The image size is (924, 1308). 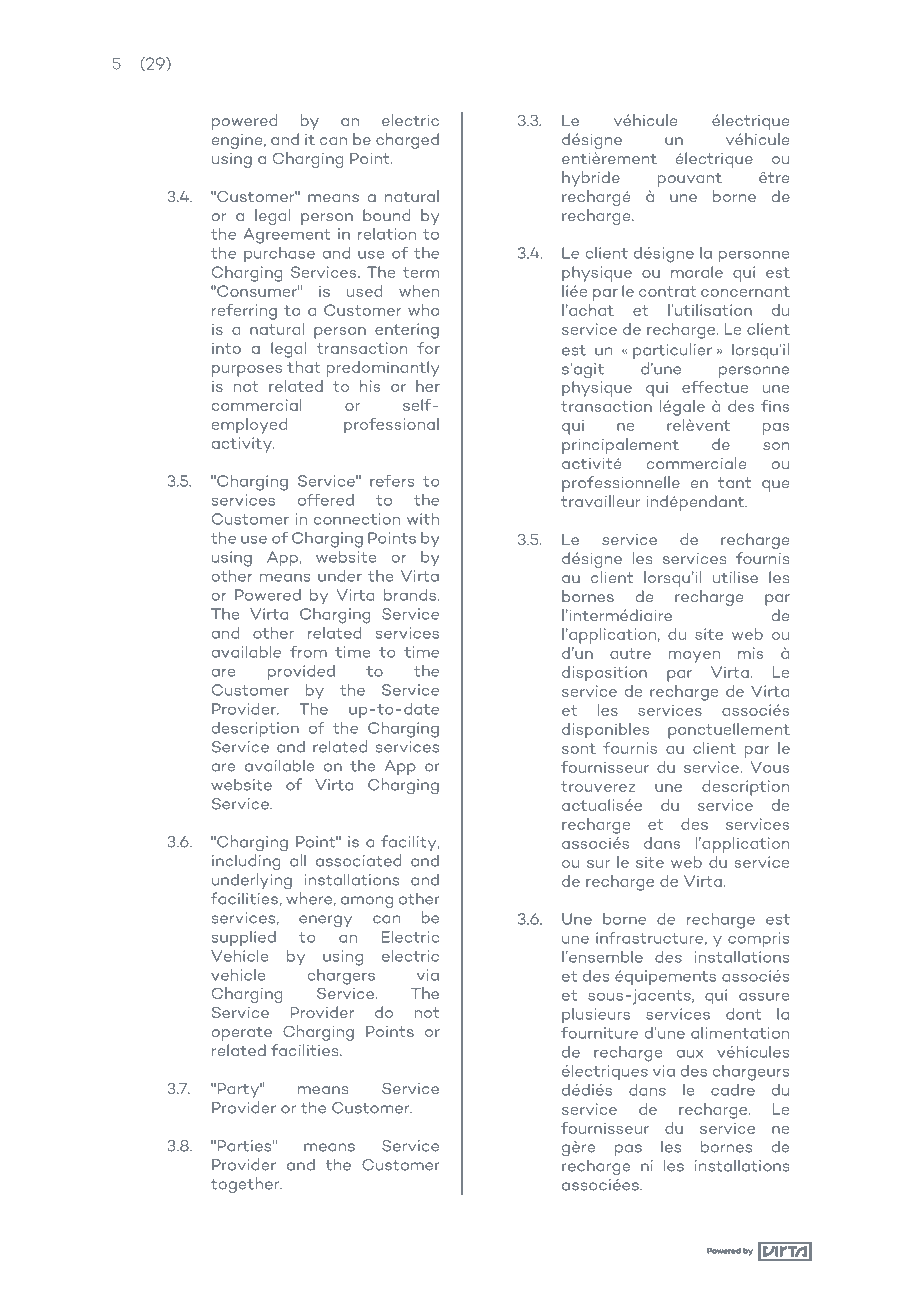 What do you see at coordinates (238, 141) in the screenshot?
I see `engine` at bounding box center [238, 141].
